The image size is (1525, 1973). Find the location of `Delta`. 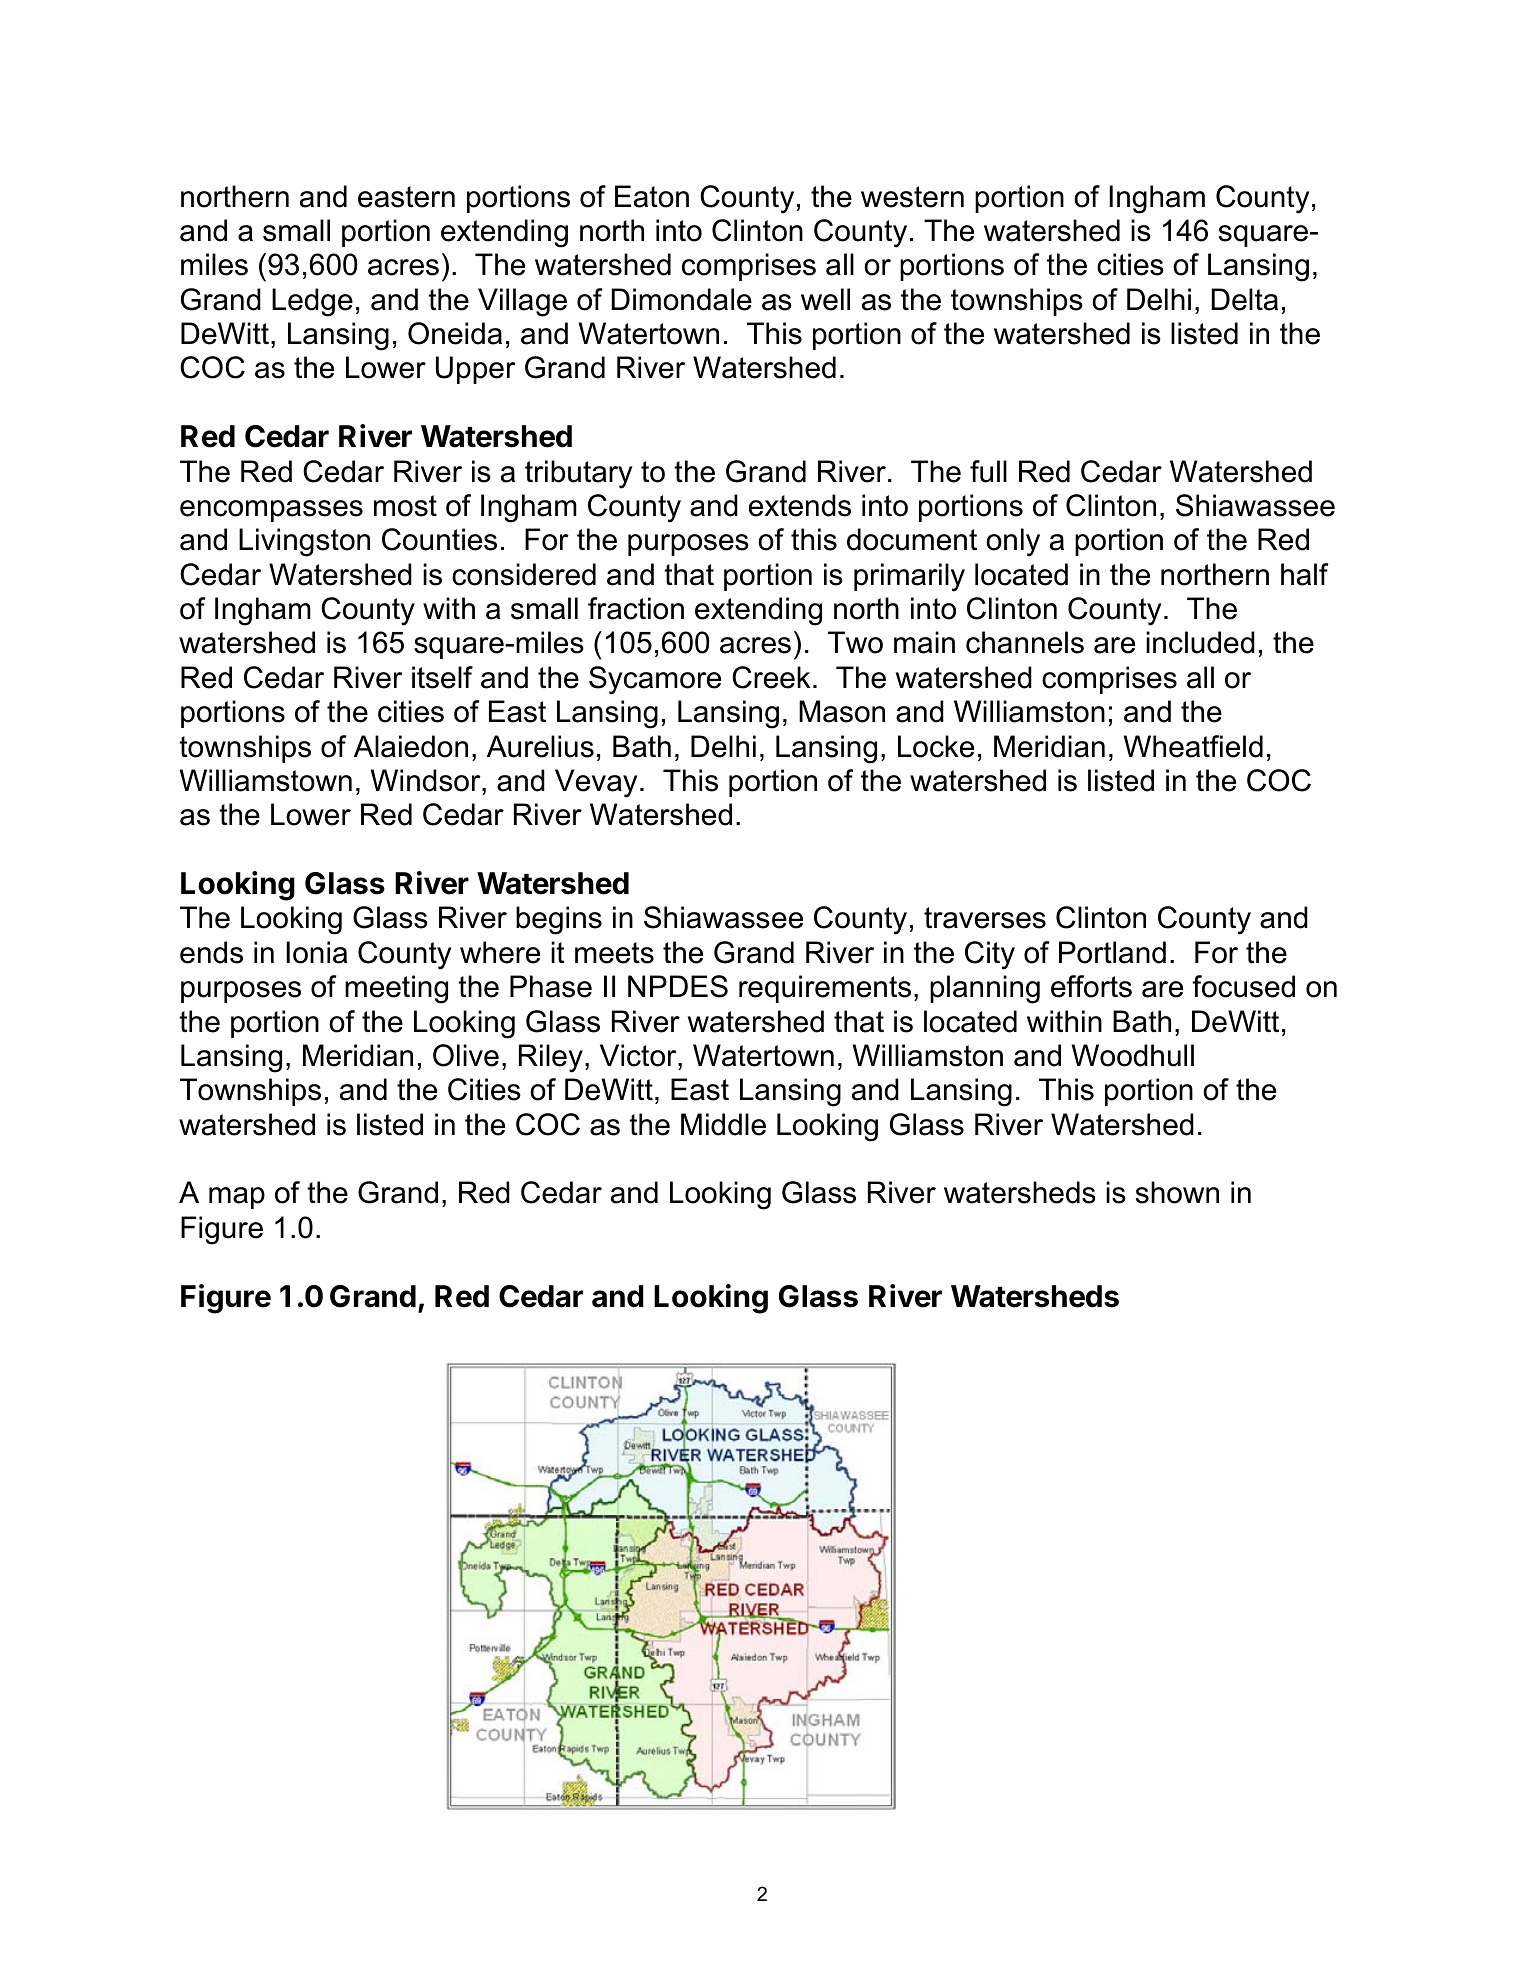

Delta is located at coordinates (1245, 299).
